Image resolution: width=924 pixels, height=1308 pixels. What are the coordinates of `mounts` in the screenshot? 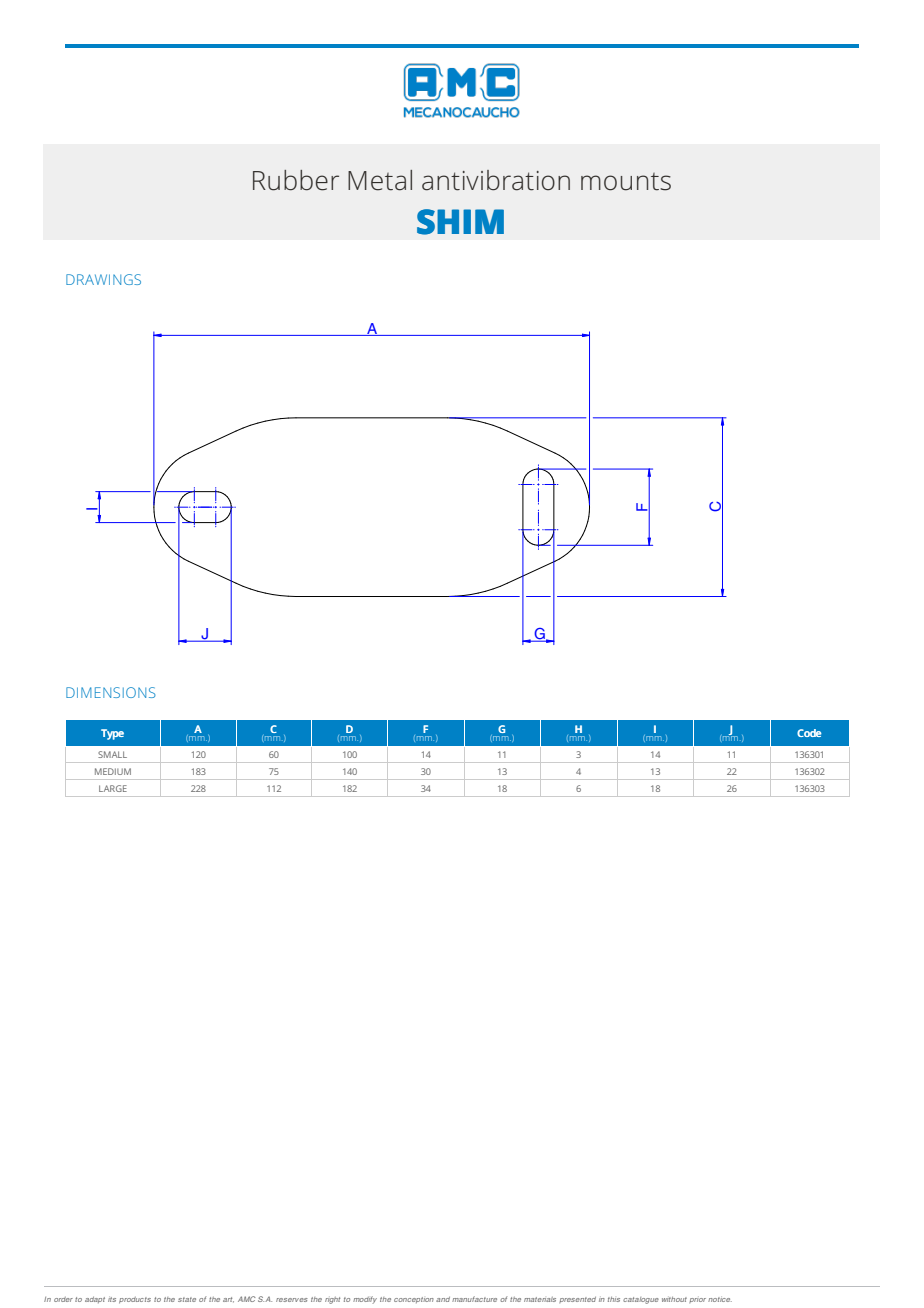 It's located at (626, 182).
